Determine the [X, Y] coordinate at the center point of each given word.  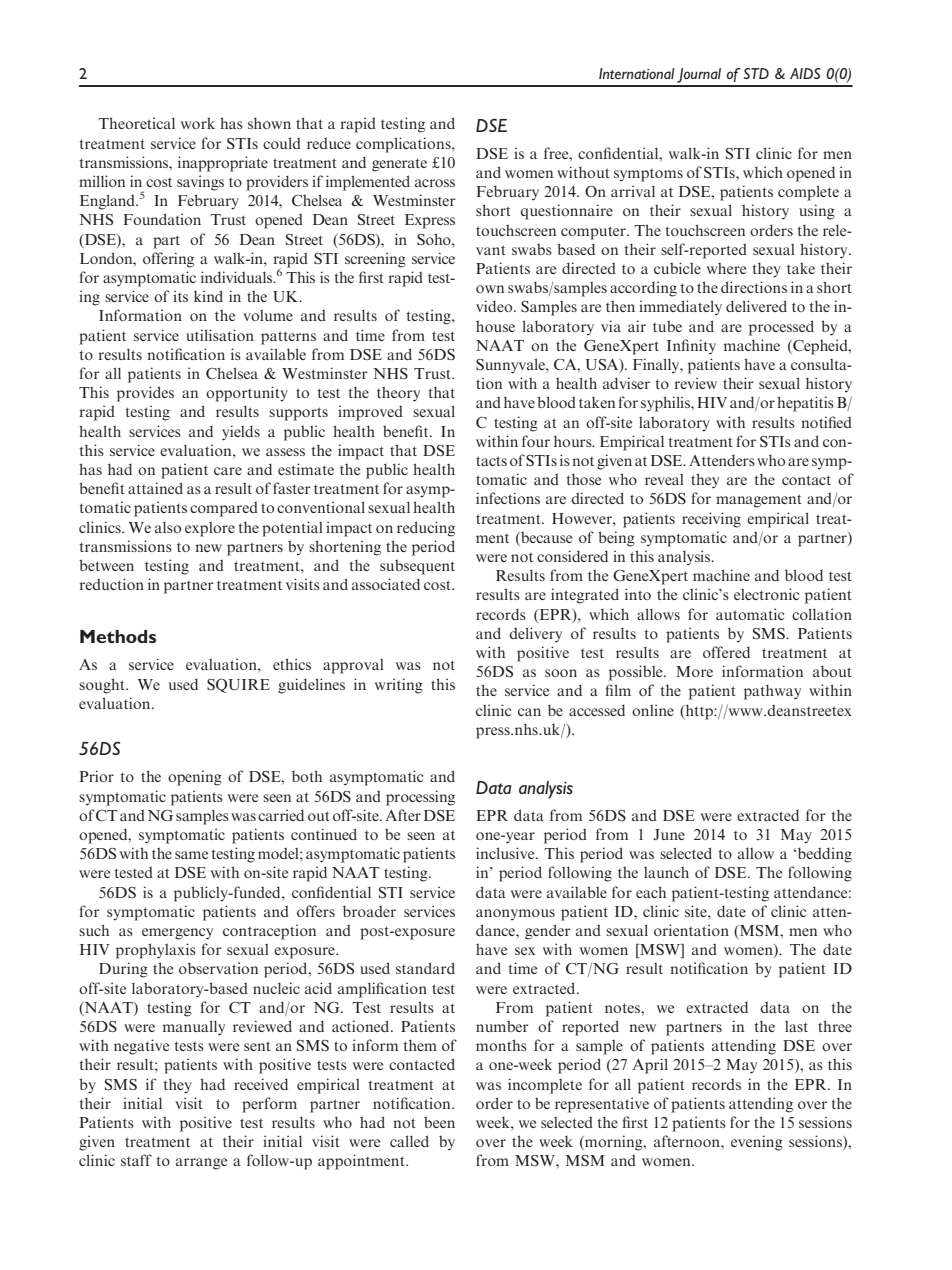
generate [399, 165]
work [198, 123]
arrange [201, 1164]
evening [757, 1143]
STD [756, 73]
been [439, 1122]
